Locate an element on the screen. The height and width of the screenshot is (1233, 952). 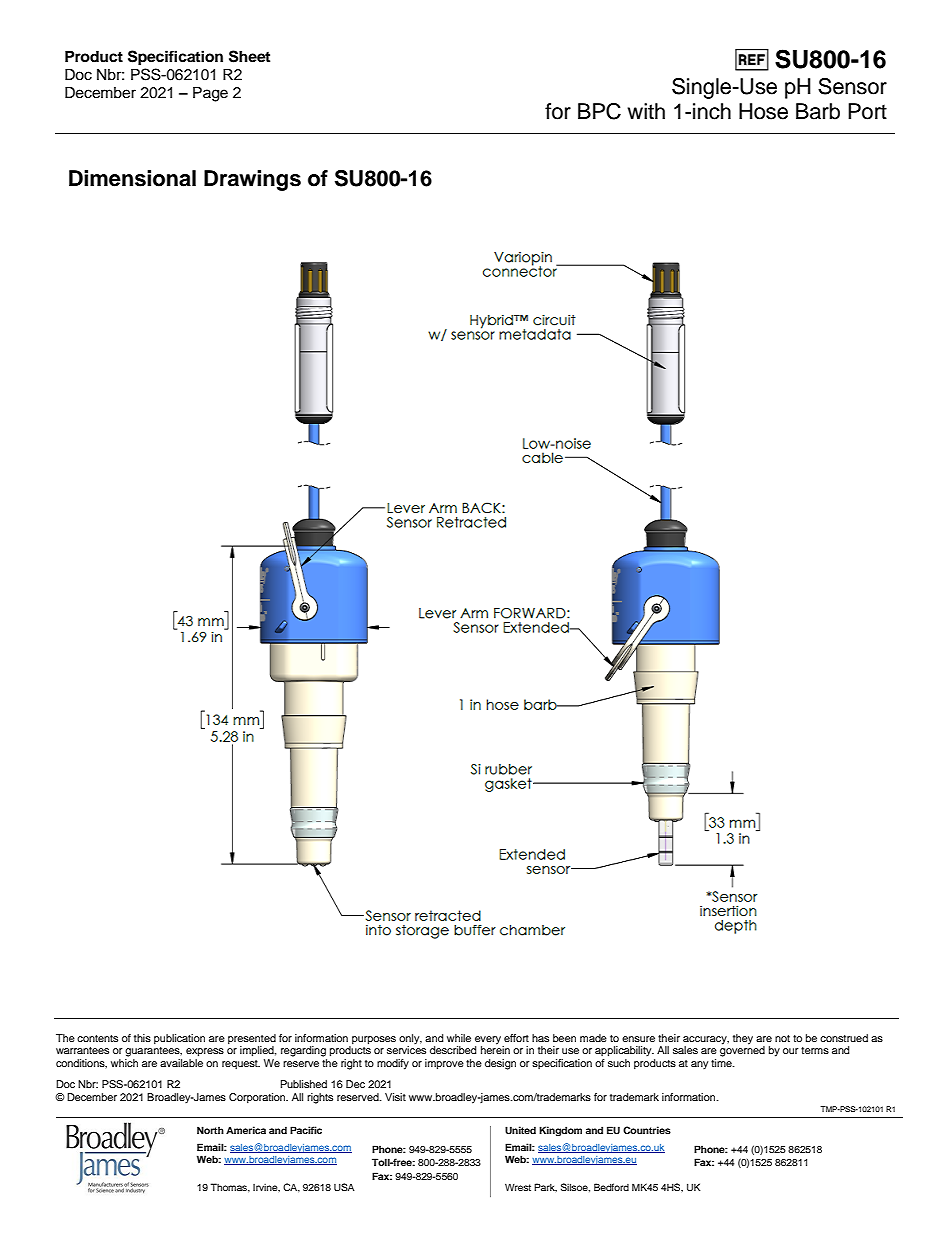
United is located at coordinates (520, 1130).
